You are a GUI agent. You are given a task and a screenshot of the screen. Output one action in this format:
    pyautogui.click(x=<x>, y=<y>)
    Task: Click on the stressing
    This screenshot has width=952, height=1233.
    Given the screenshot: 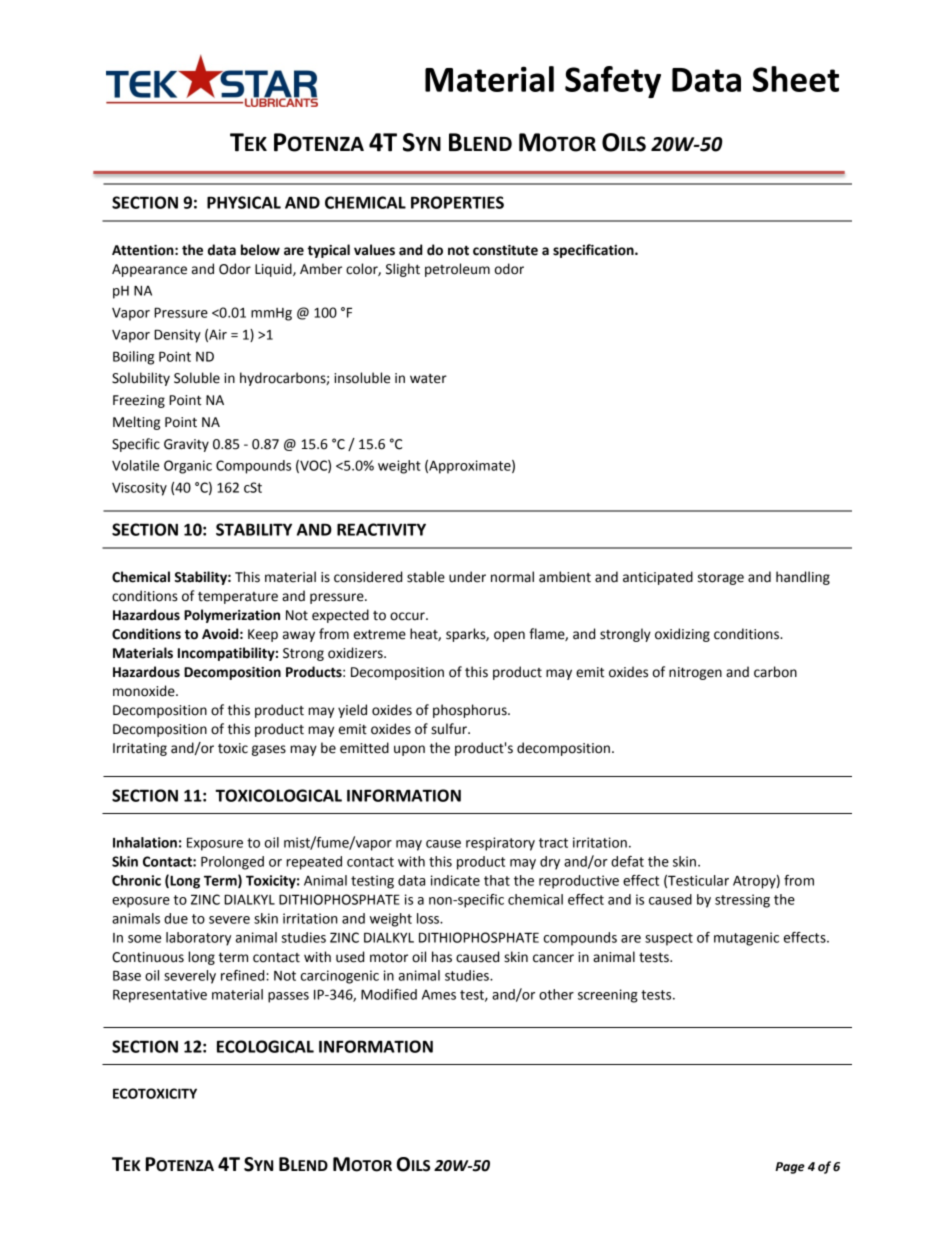 What is the action you would take?
    pyautogui.click(x=742, y=901)
